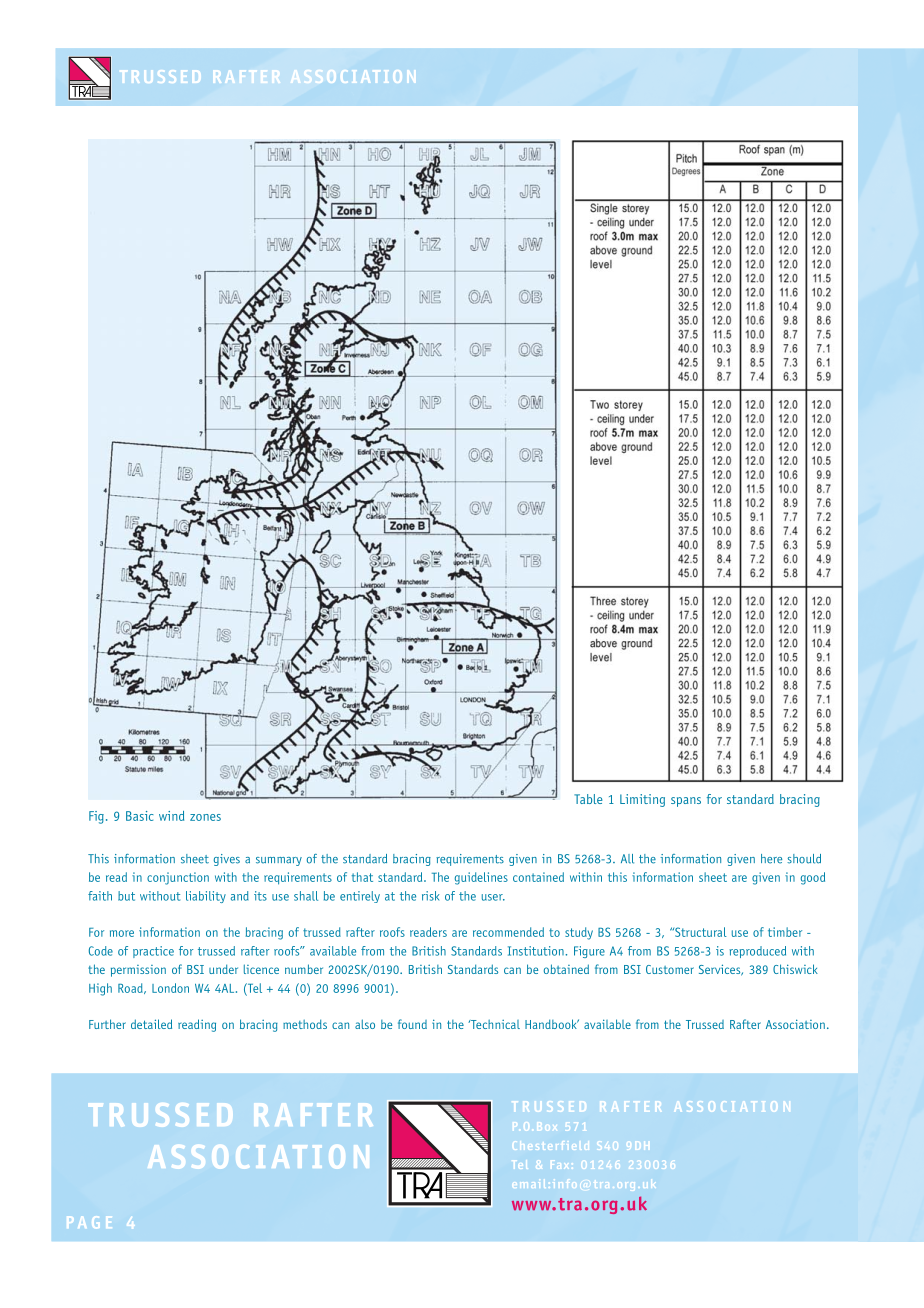 The width and height of the screenshot is (924, 1308). I want to click on Structural, so click(700, 932).
